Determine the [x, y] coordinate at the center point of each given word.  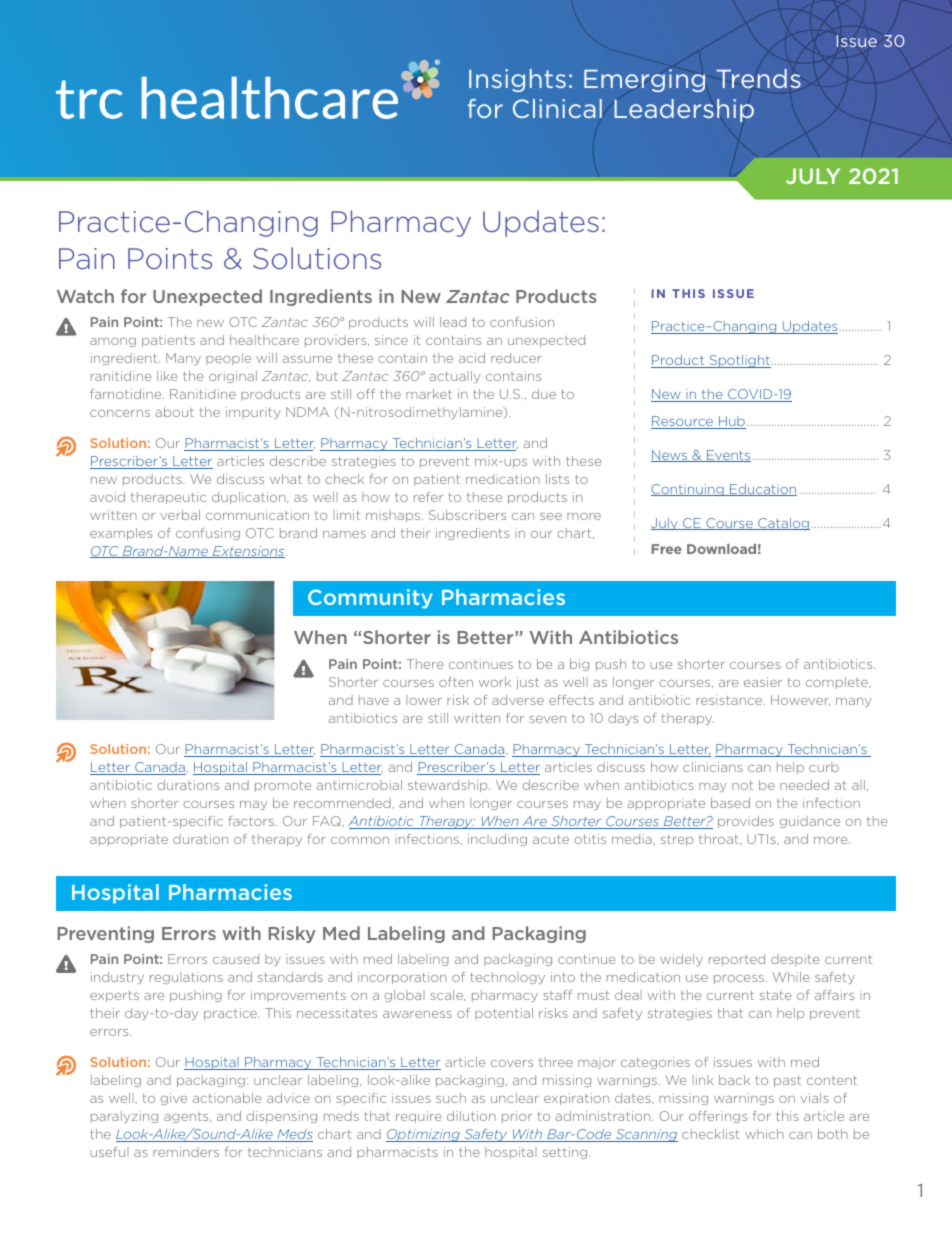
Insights [517, 80]
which [764, 1134]
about [174, 412]
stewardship [449, 786]
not [742, 785]
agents [187, 1117]
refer [428, 497]
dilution [471, 1116]
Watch [85, 296]
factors [252, 821]
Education [762, 490]
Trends [758, 78]
